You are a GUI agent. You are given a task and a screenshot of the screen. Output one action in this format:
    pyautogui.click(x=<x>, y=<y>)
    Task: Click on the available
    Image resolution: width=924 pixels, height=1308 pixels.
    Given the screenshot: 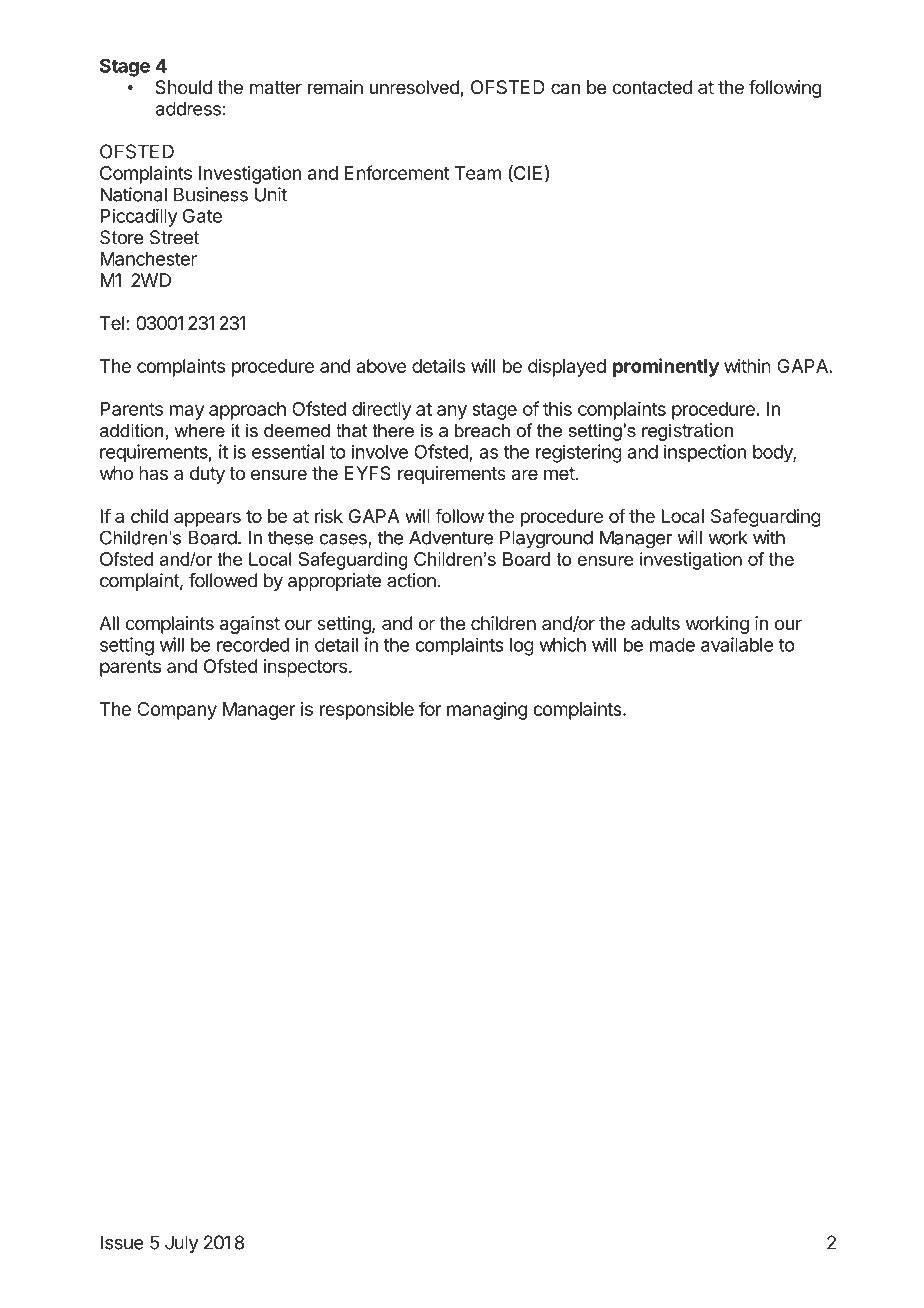 What is the action you would take?
    pyautogui.click(x=737, y=644)
